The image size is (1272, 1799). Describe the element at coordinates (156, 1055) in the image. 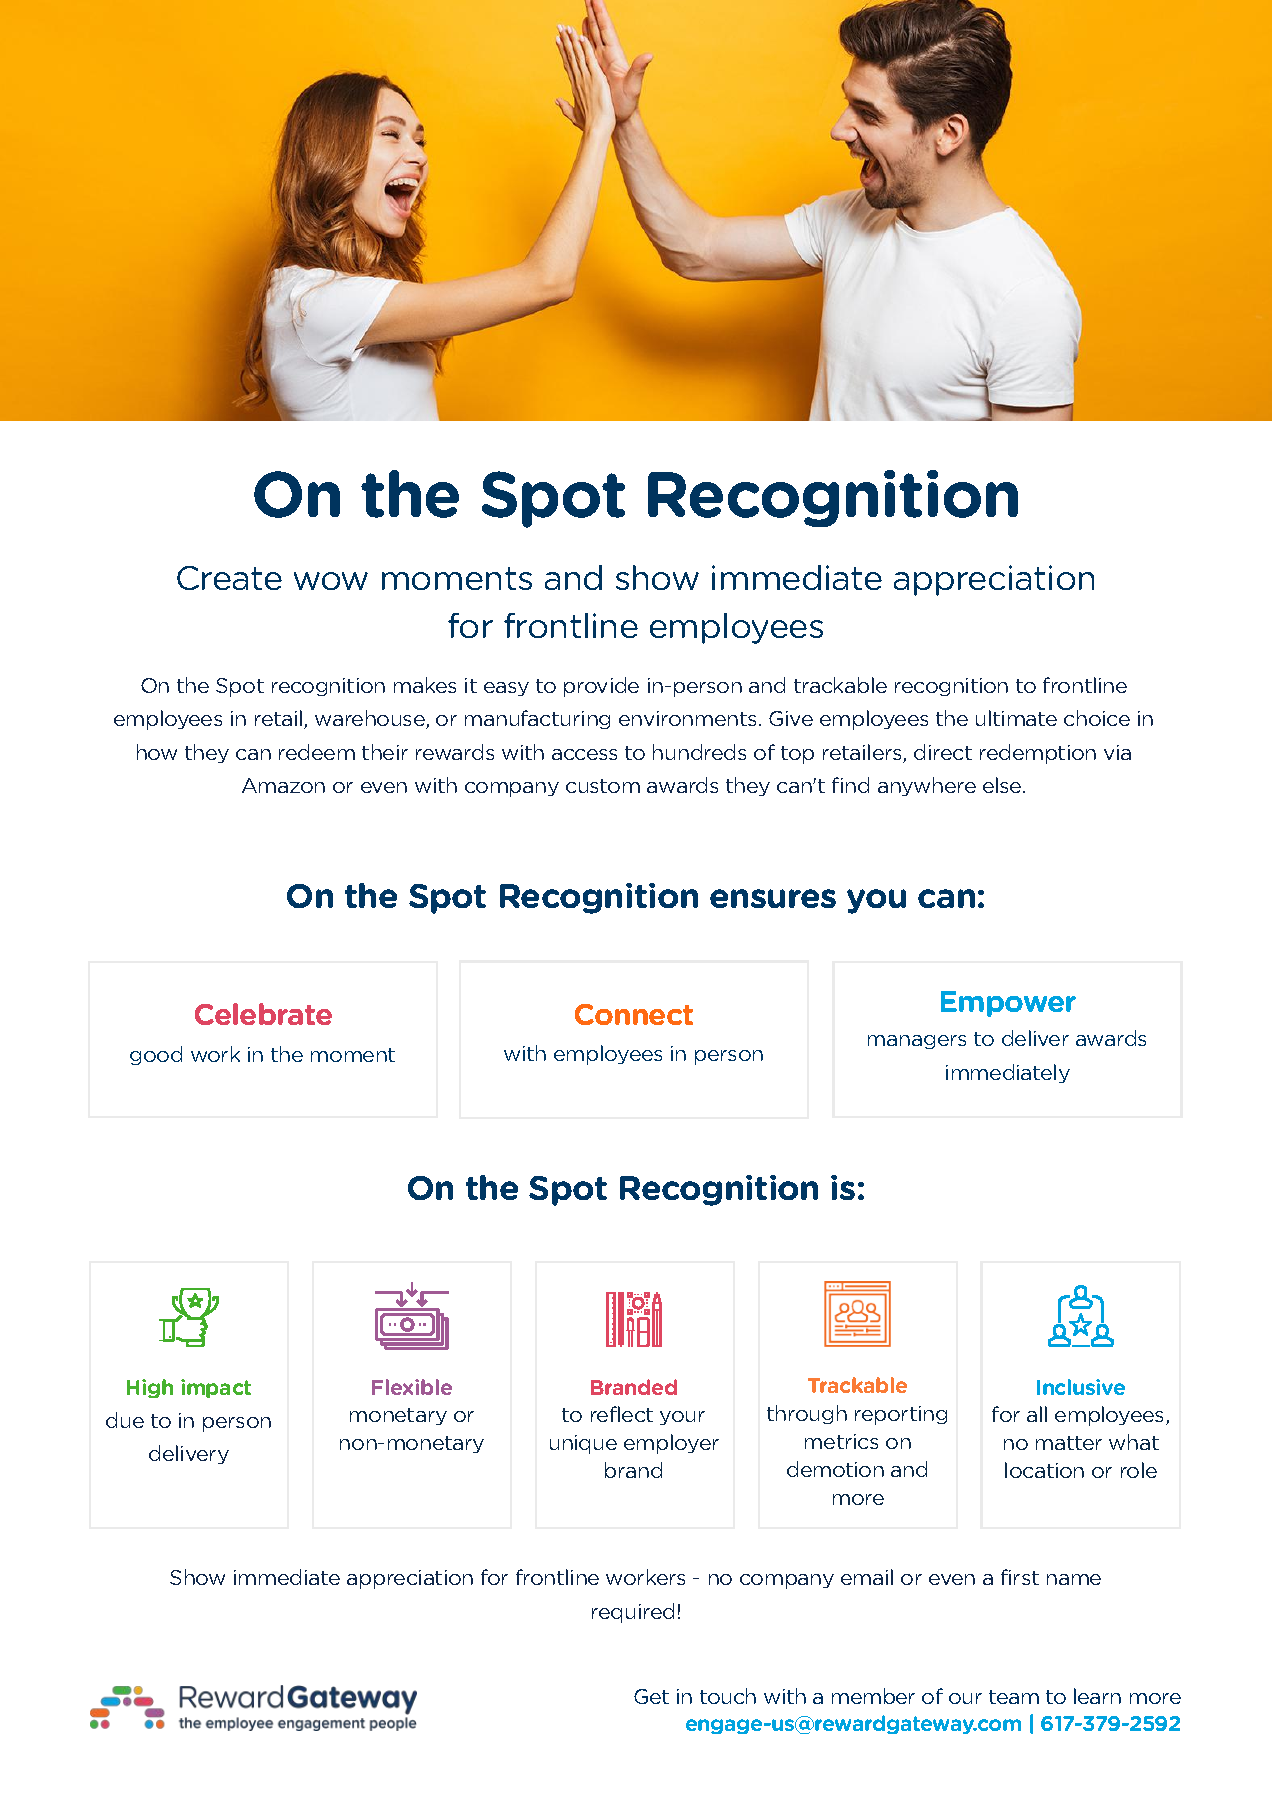

I see `good` at that location.
